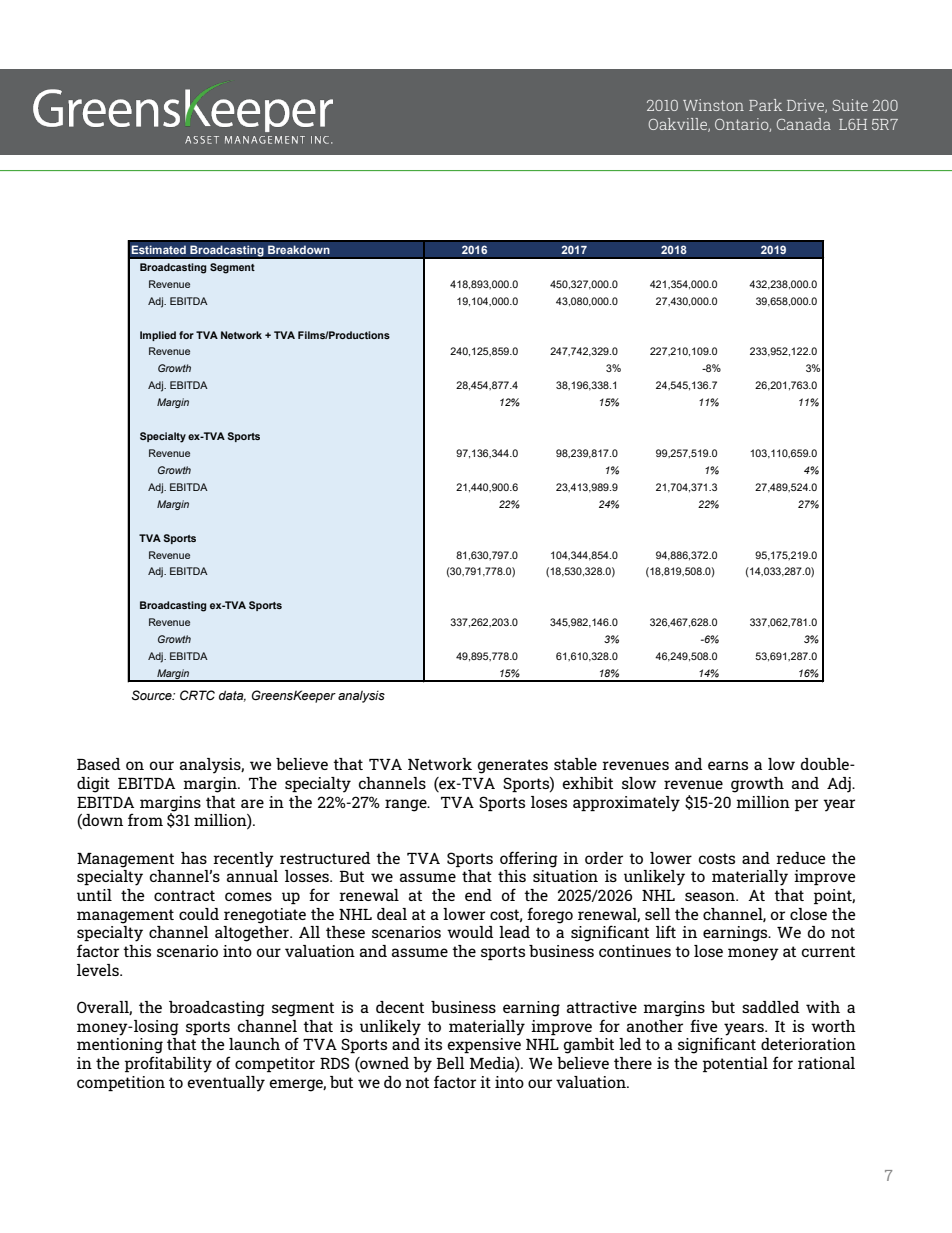 The image size is (952, 1233). I want to click on Canada, so click(804, 124).
